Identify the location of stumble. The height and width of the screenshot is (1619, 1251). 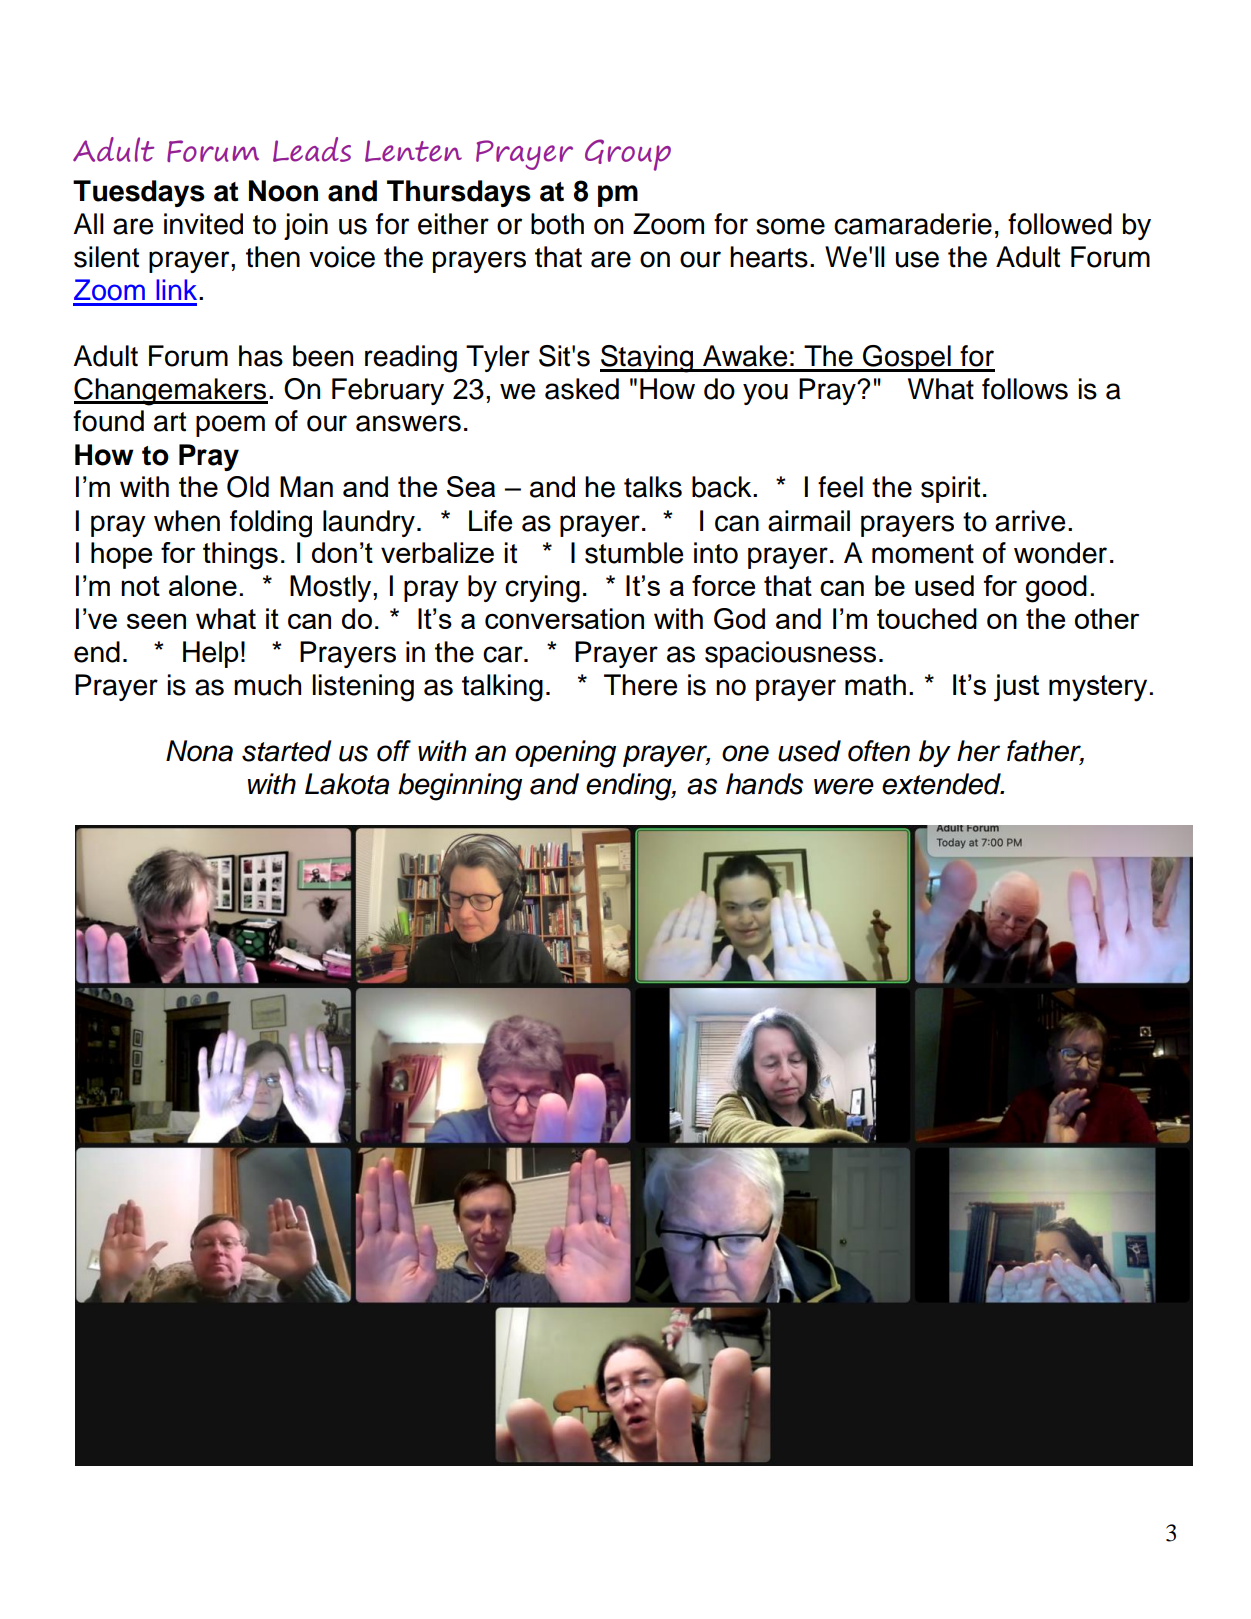
(634, 553).
